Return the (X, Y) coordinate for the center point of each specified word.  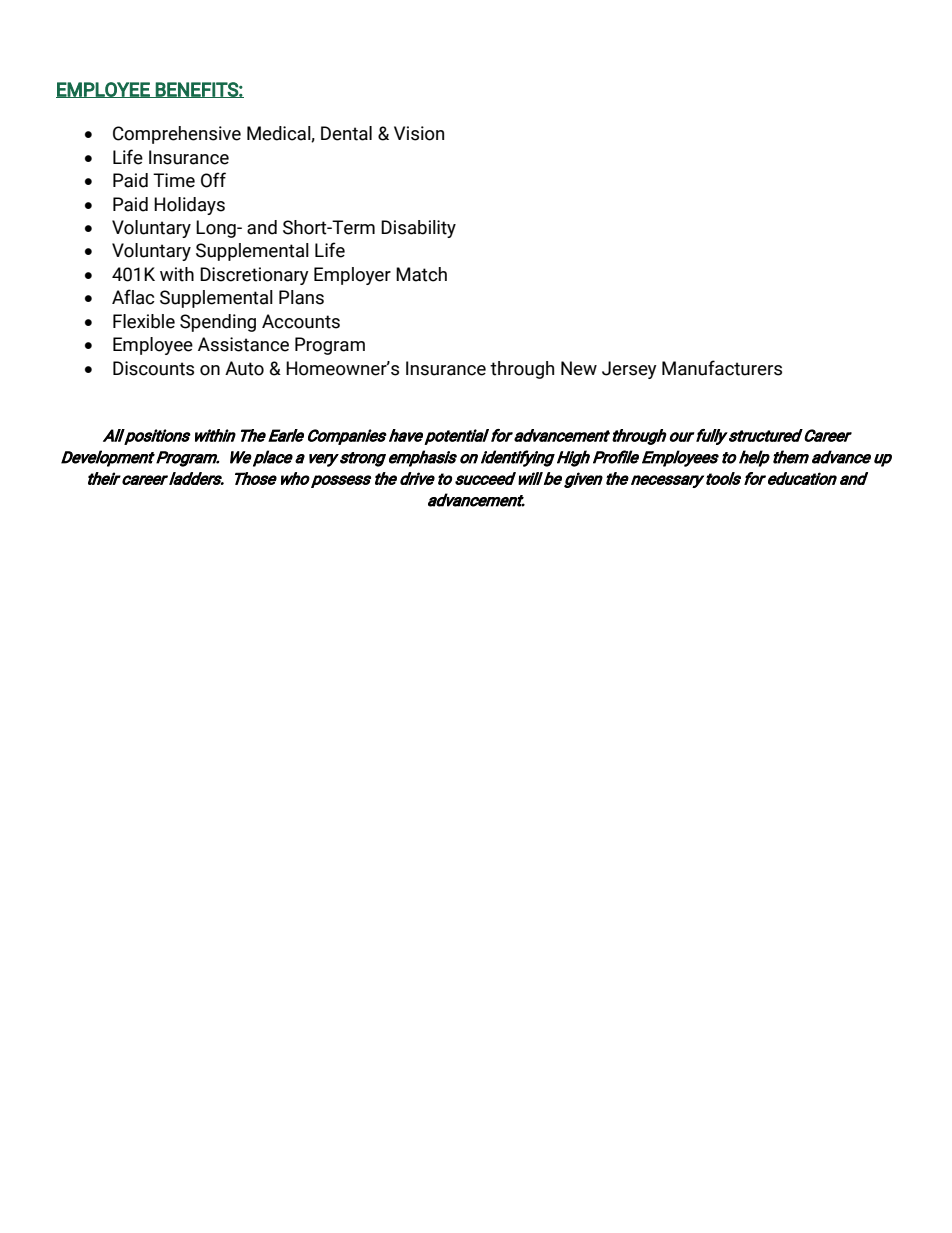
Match (421, 274)
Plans (301, 297)
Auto (244, 368)
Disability (418, 229)
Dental (346, 133)
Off (213, 180)
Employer (352, 276)
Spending (218, 323)
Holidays (189, 206)
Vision (419, 133)
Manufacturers (722, 368)
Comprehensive (177, 135)
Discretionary (254, 276)
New (579, 368)
